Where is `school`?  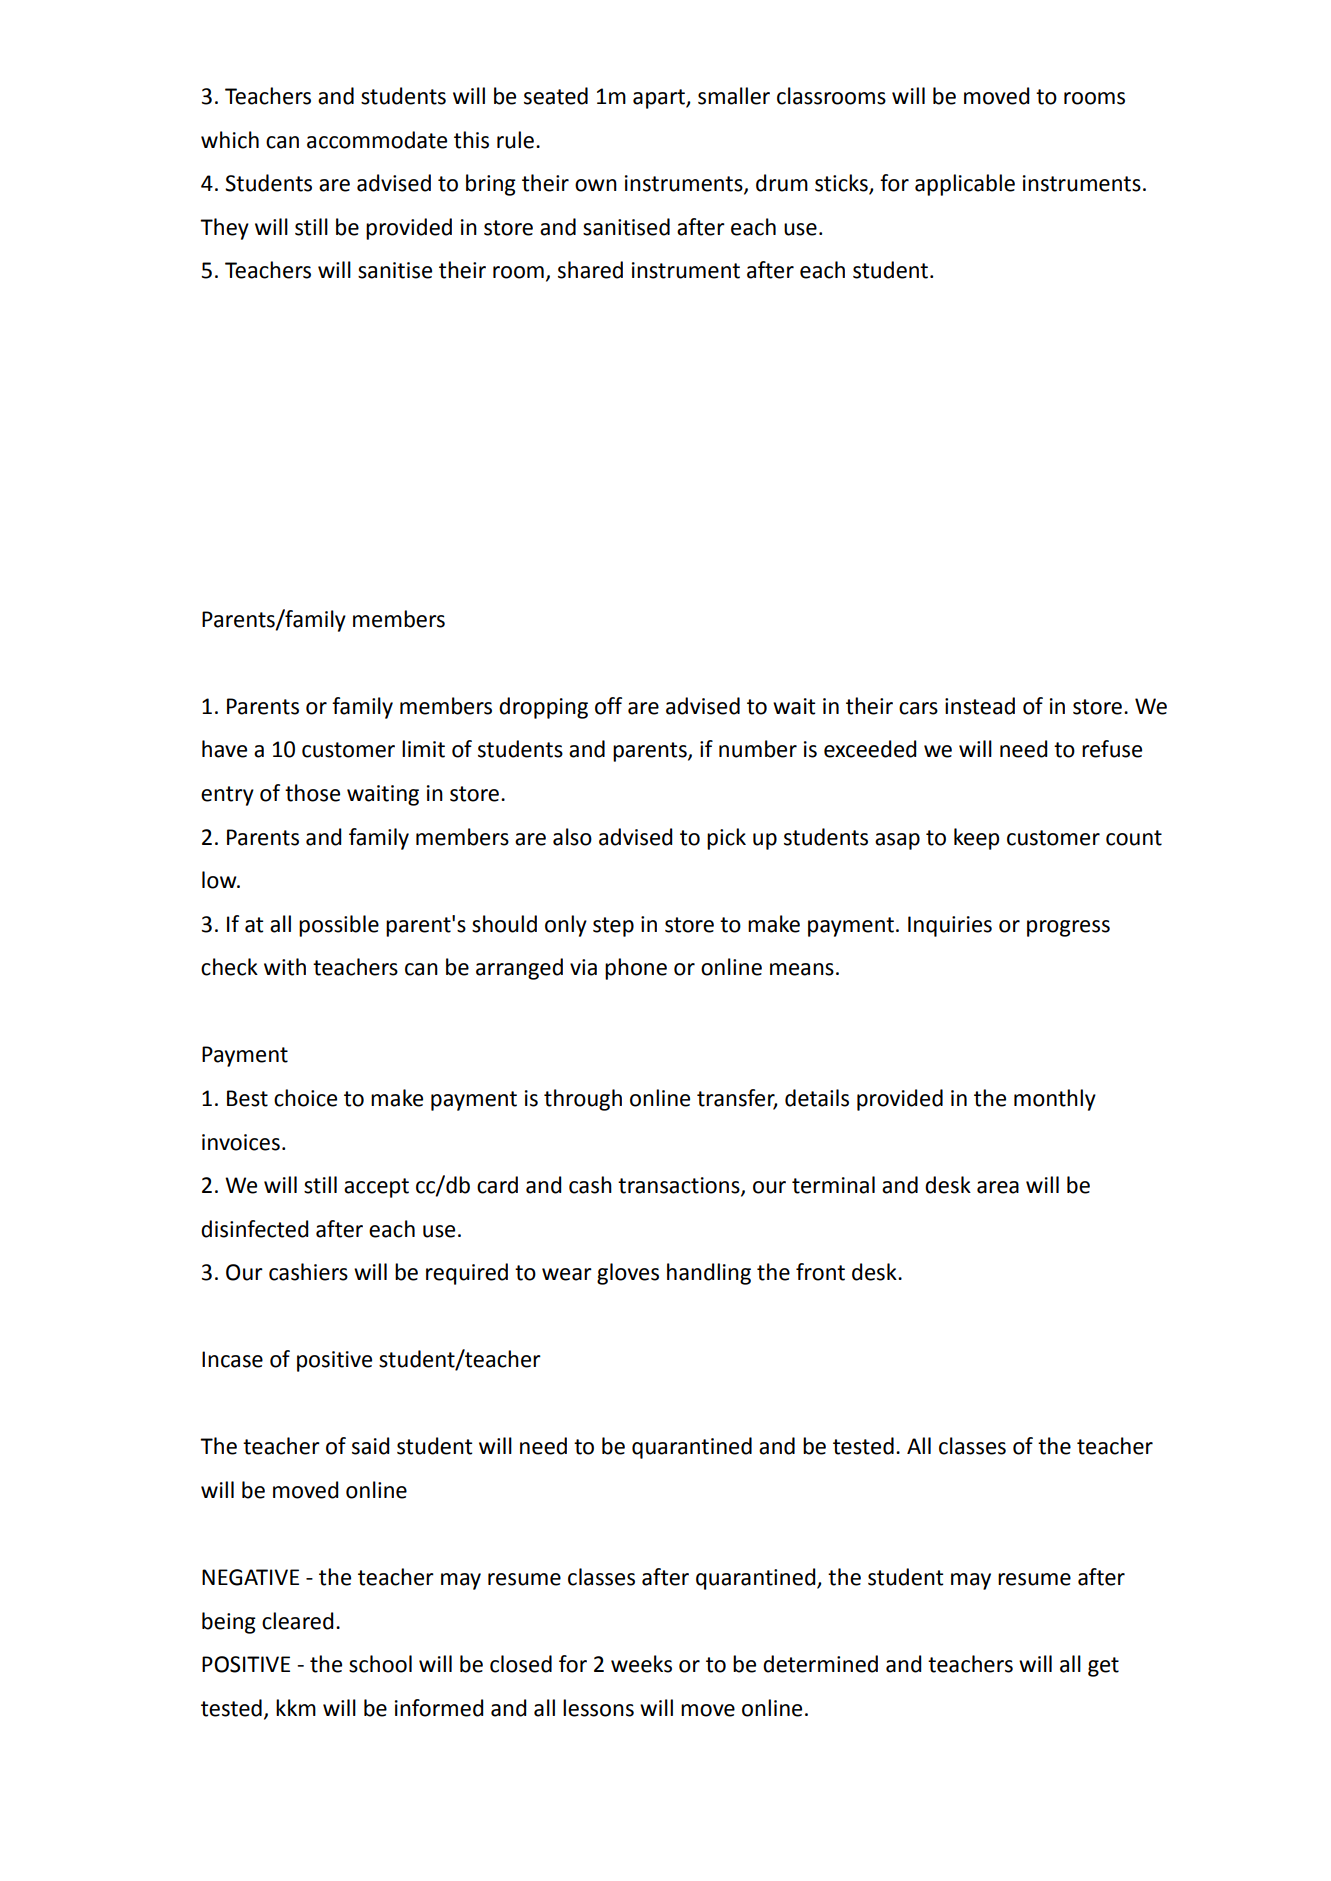
school is located at coordinates (380, 1664).
